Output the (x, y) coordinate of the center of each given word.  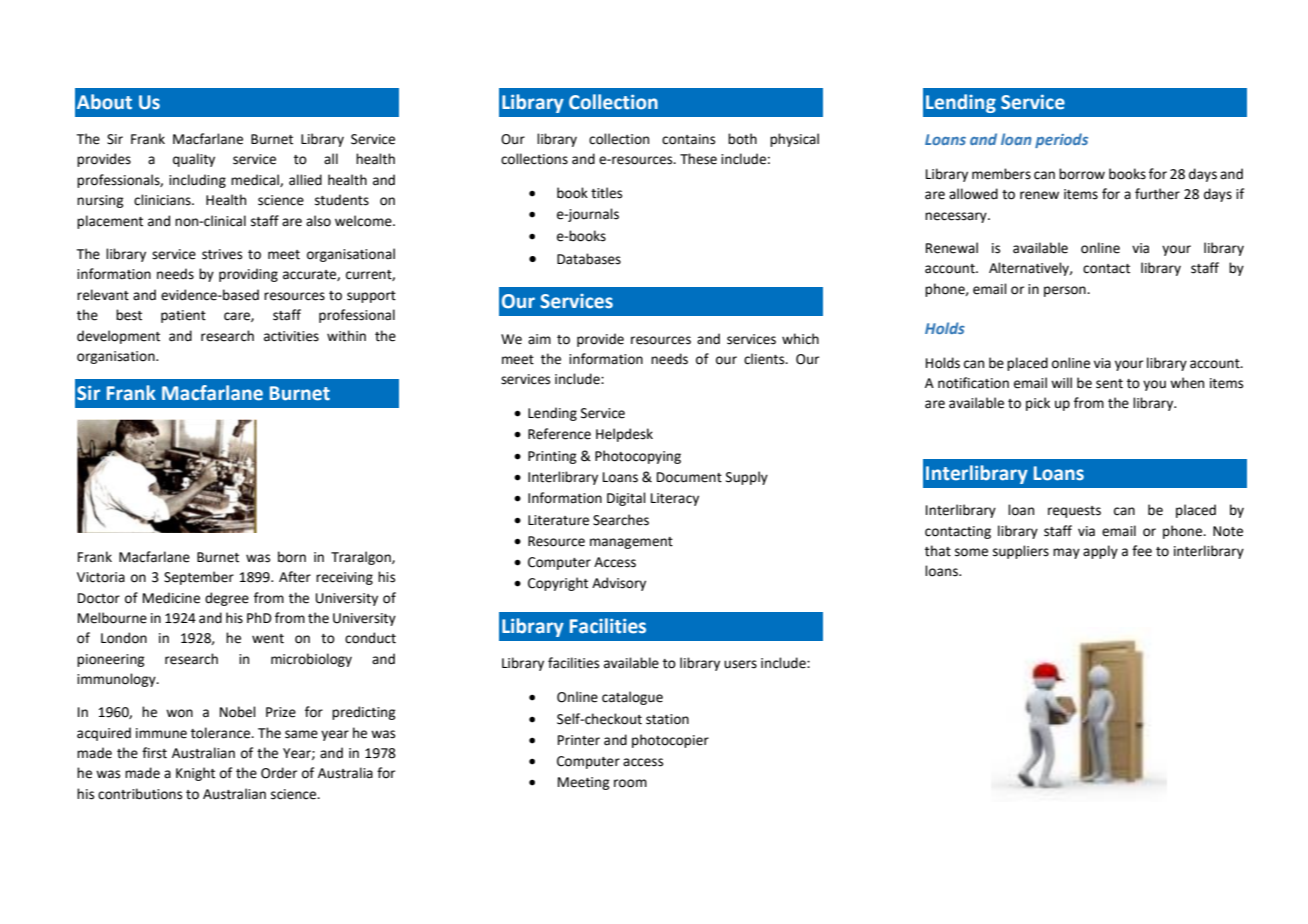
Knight (195, 774)
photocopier (670, 741)
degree (227, 599)
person (1066, 291)
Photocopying (638, 457)
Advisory (619, 584)
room (630, 783)
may (1066, 553)
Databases (589, 259)
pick (1038, 404)
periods (1061, 140)
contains (688, 139)
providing (248, 275)
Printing (552, 457)
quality (194, 160)
